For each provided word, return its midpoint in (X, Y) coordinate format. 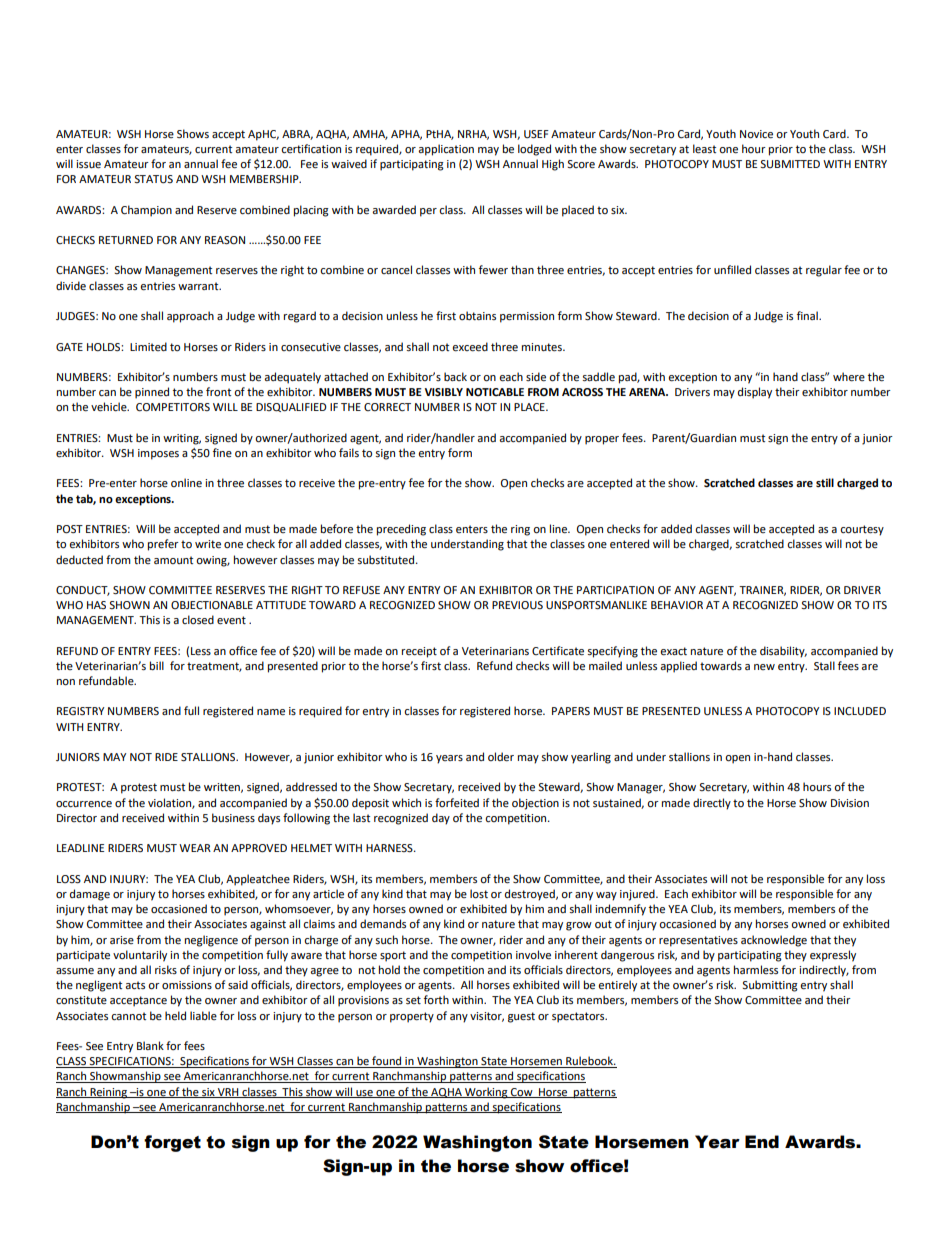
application (446, 150)
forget (172, 1143)
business (233, 817)
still (825, 482)
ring (520, 530)
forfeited (457, 803)
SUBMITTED (790, 164)
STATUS (153, 179)
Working (486, 1093)
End (762, 1142)
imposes (158, 454)
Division (850, 803)
